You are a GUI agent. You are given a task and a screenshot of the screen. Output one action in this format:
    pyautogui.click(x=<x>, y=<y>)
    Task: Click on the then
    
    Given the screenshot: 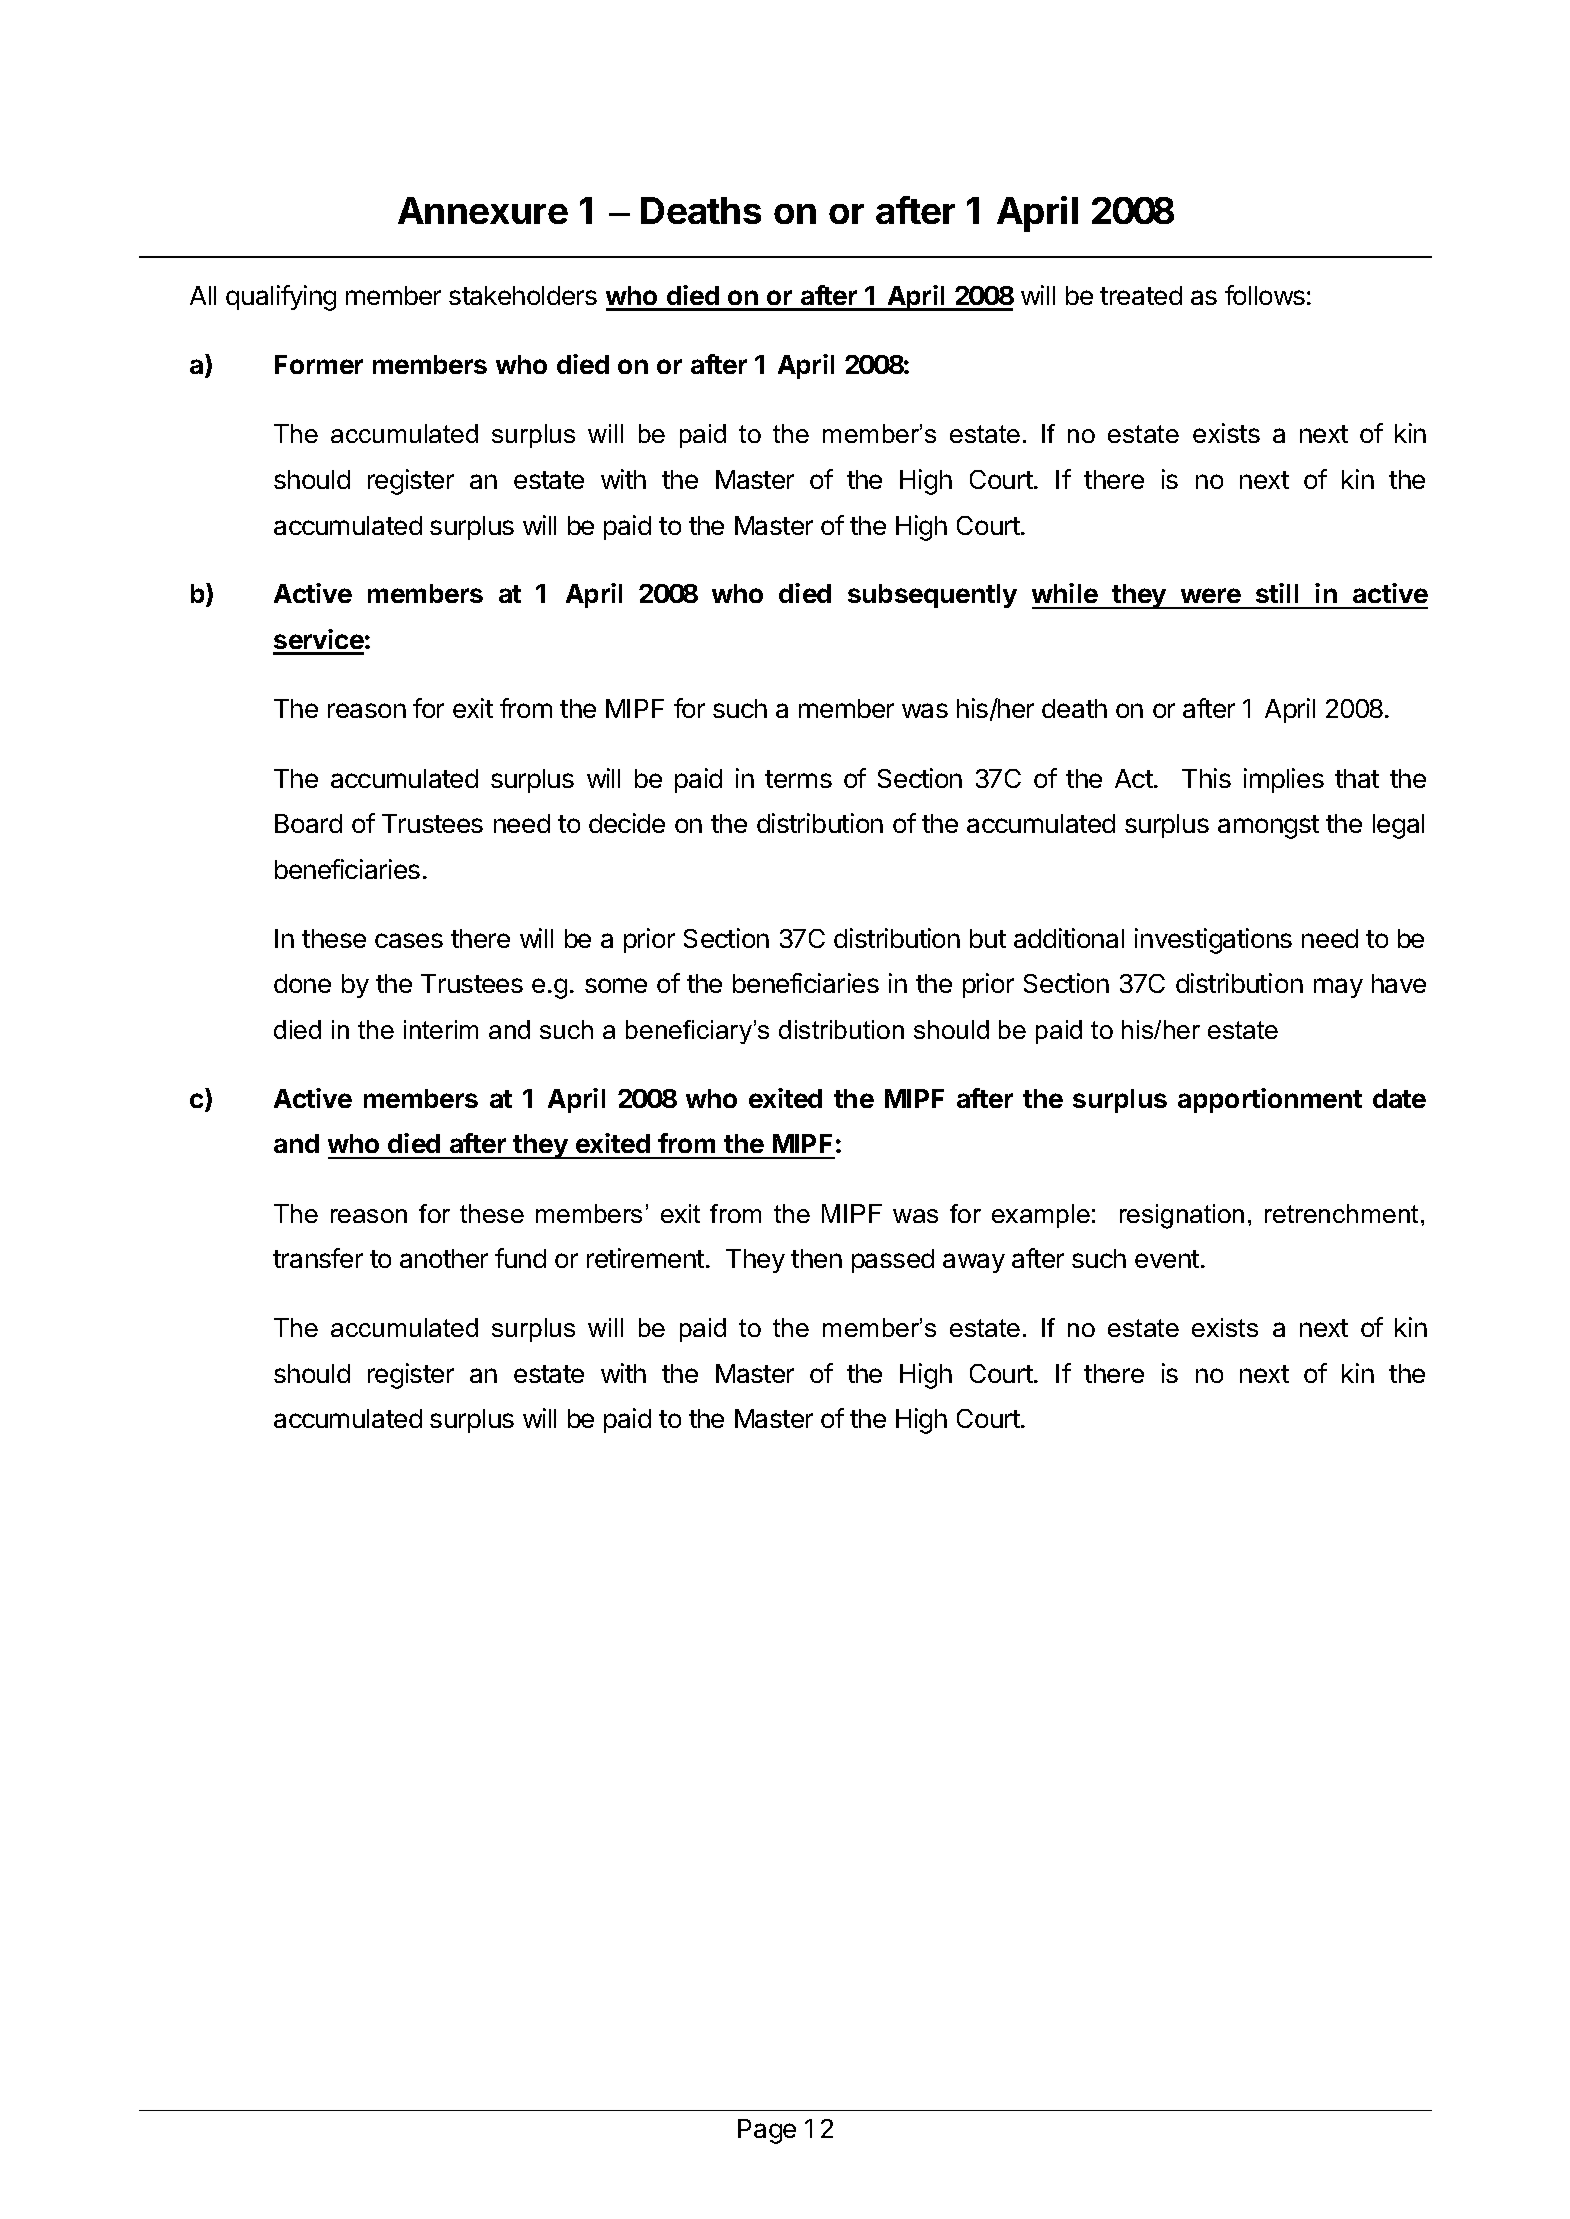 What is the action you would take?
    pyautogui.click(x=816, y=1258)
